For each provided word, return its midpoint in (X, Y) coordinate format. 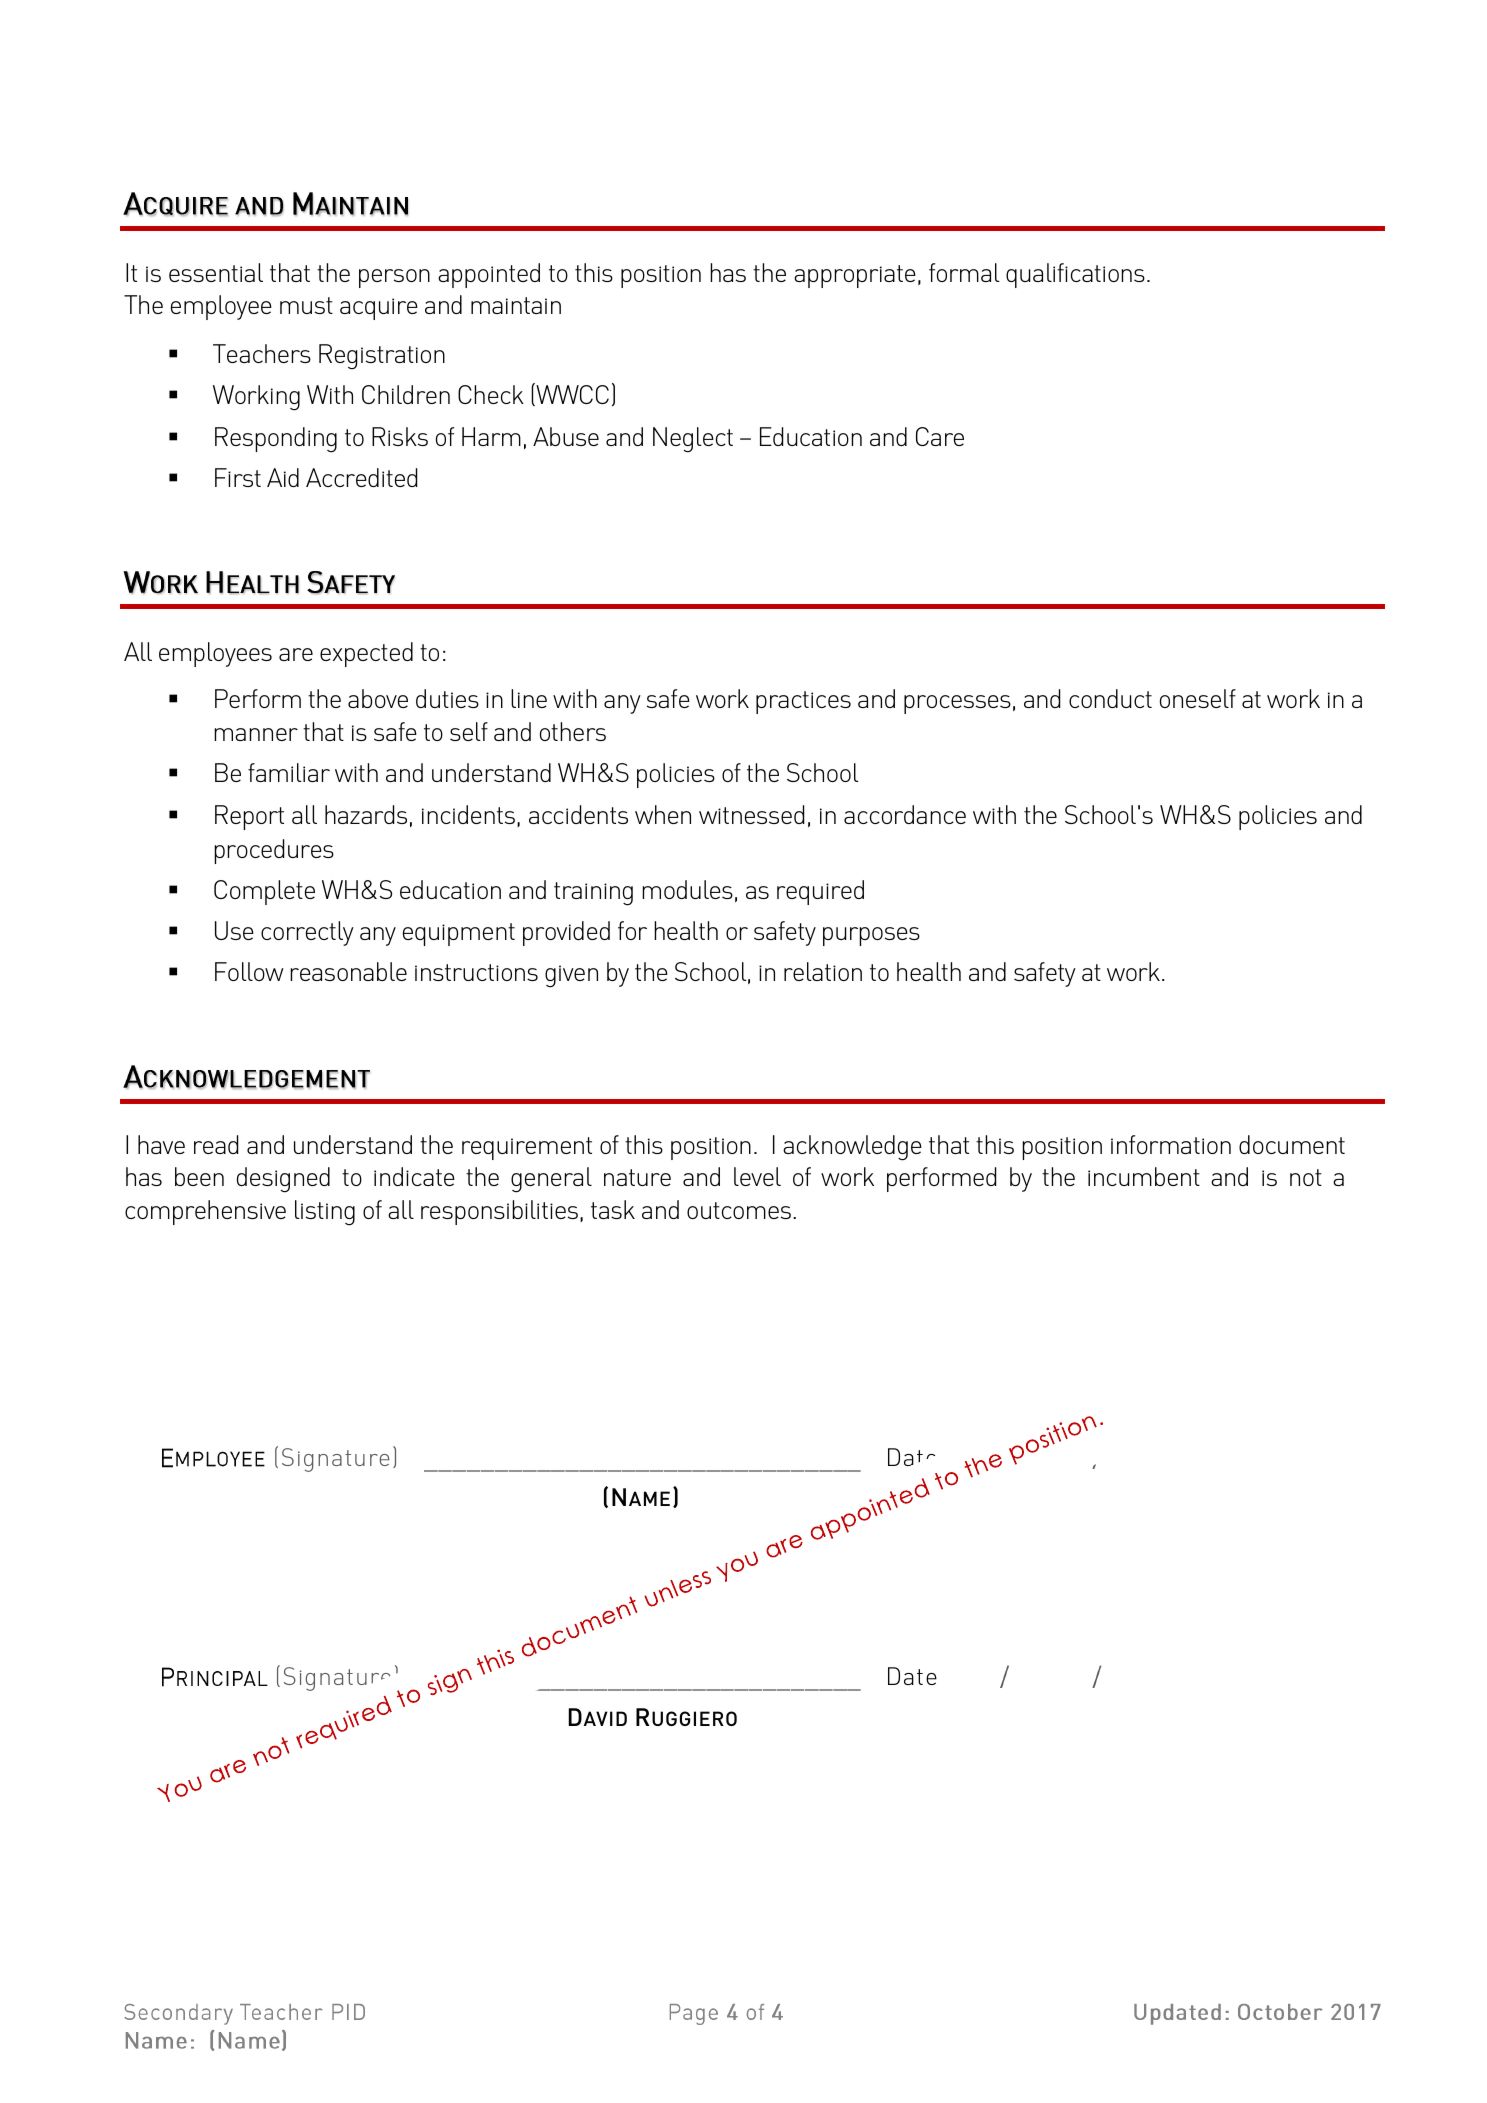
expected (366, 654)
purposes (871, 936)
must (306, 305)
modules (687, 889)
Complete (264, 892)
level (757, 1176)
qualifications (1075, 275)
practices (803, 702)
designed (283, 1180)
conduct (1110, 698)
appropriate (855, 276)
